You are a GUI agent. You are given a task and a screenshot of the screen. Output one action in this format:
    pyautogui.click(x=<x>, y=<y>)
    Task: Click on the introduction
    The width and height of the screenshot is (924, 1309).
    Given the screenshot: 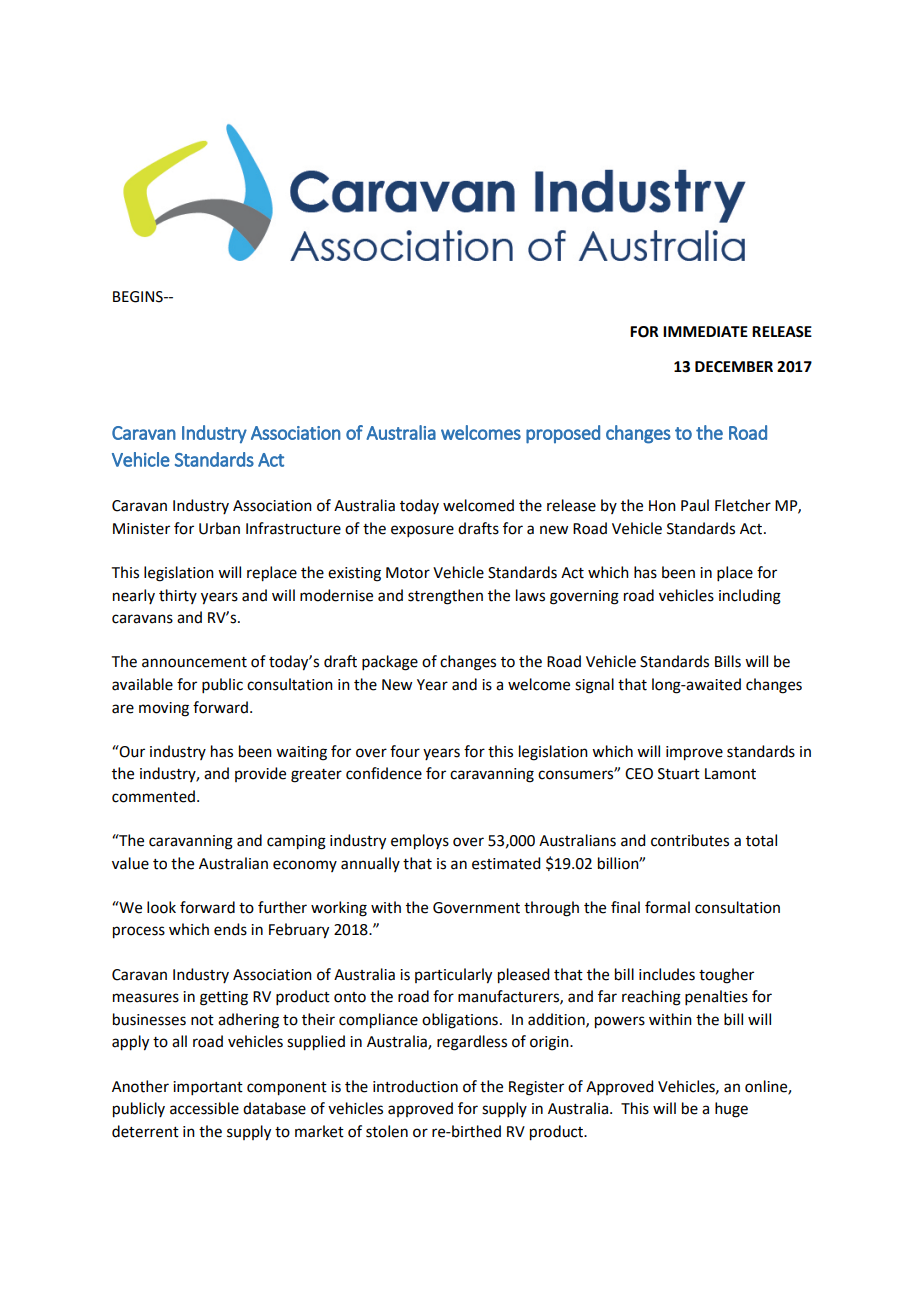 What is the action you would take?
    pyautogui.click(x=415, y=1086)
